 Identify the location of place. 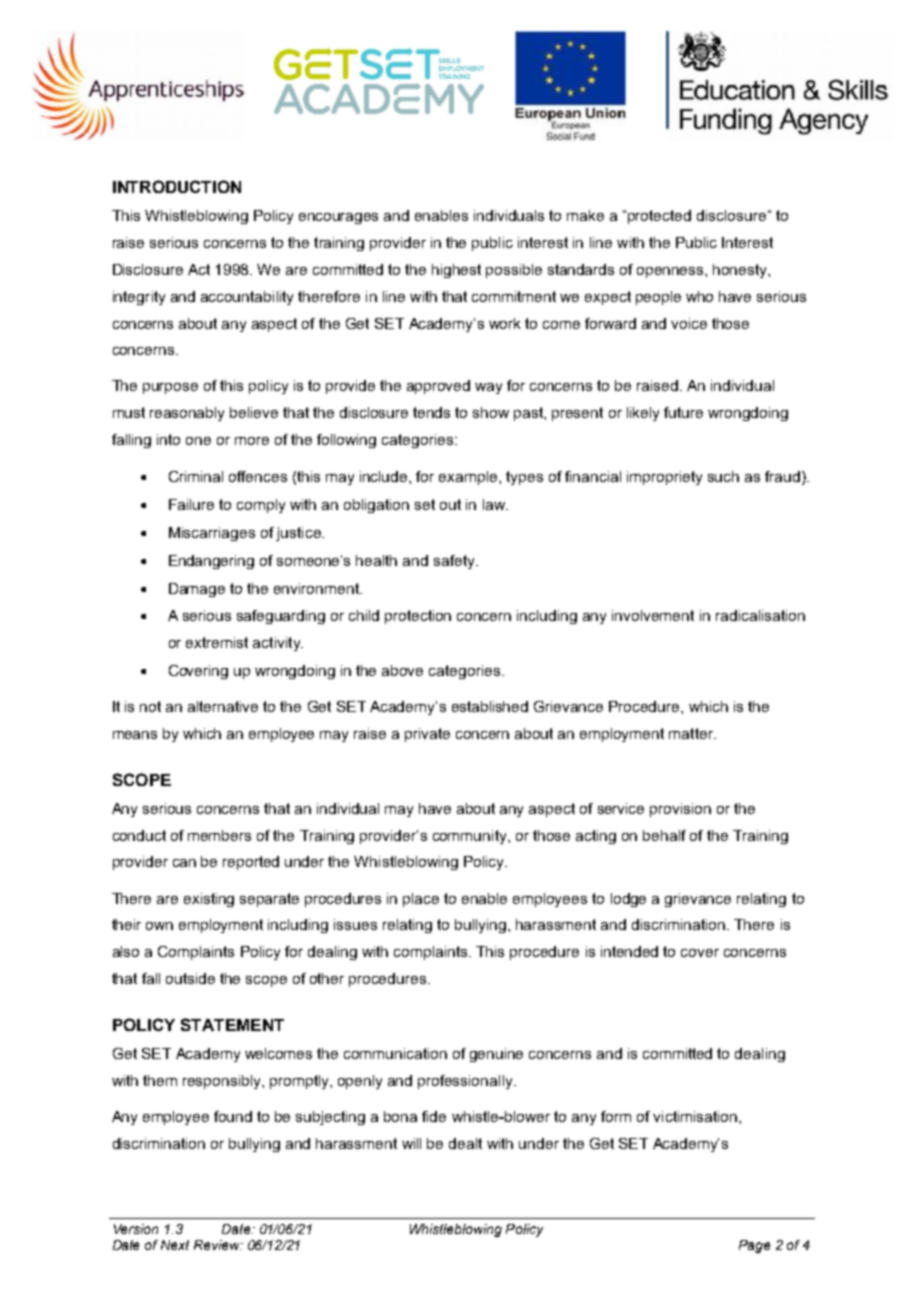
(421, 900).
